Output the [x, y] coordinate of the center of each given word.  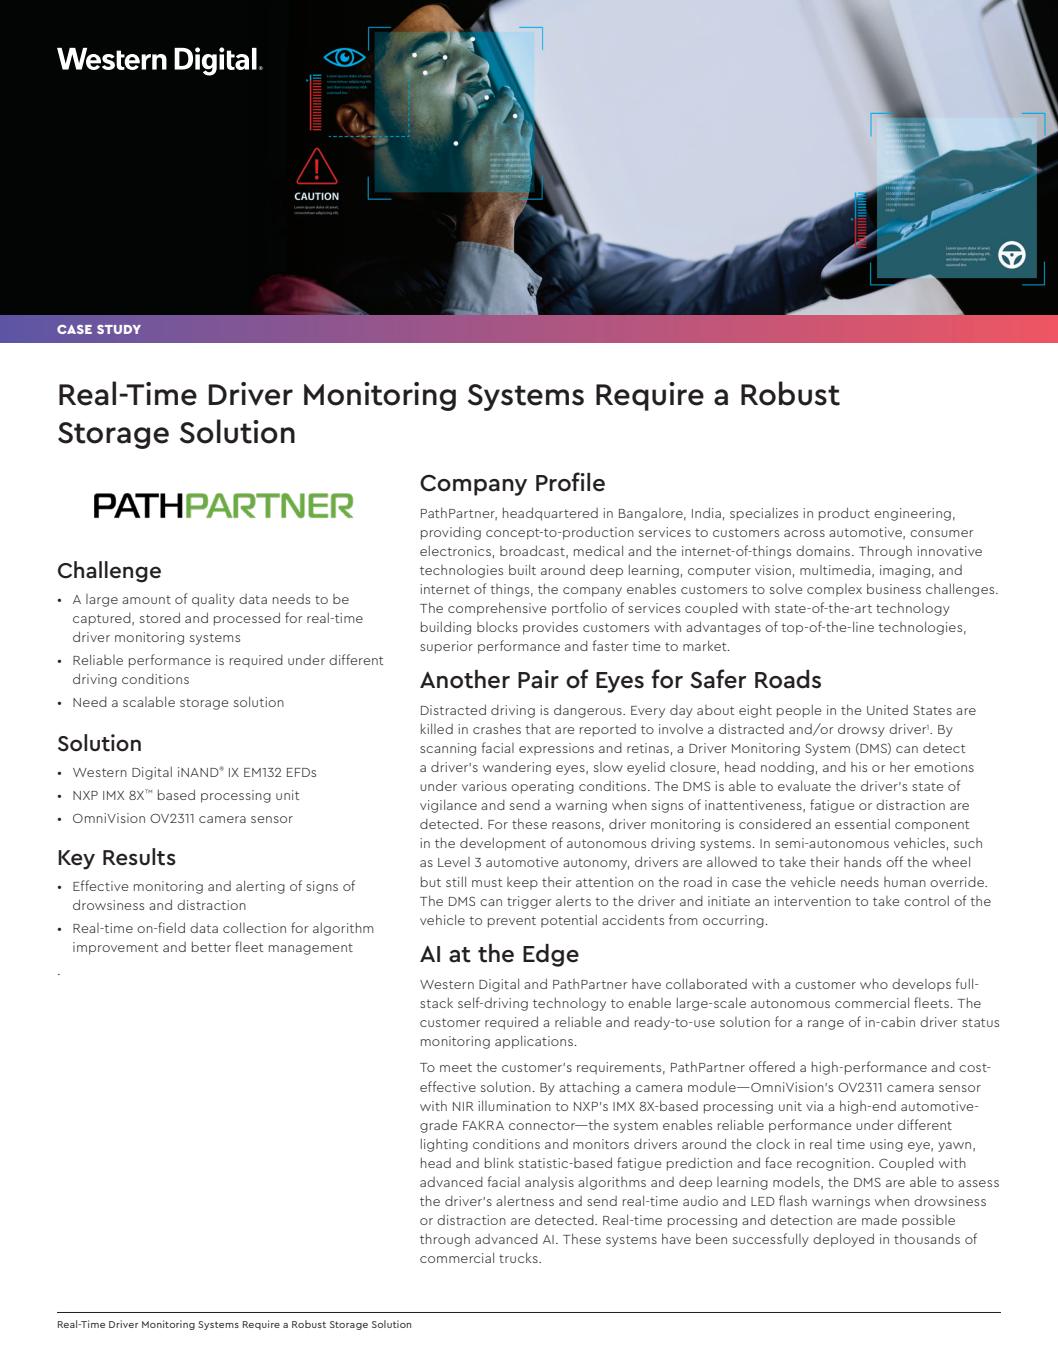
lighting [444, 1145]
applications [534, 1042]
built [522, 569]
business [894, 588]
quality [213, 600]
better [211, 946]
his [859, 767]
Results [139, 857]
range [826, 1025]
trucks [519, 1257]
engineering [912, 514]
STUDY [119, 329]
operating [542, 787]
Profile [570, 482]
